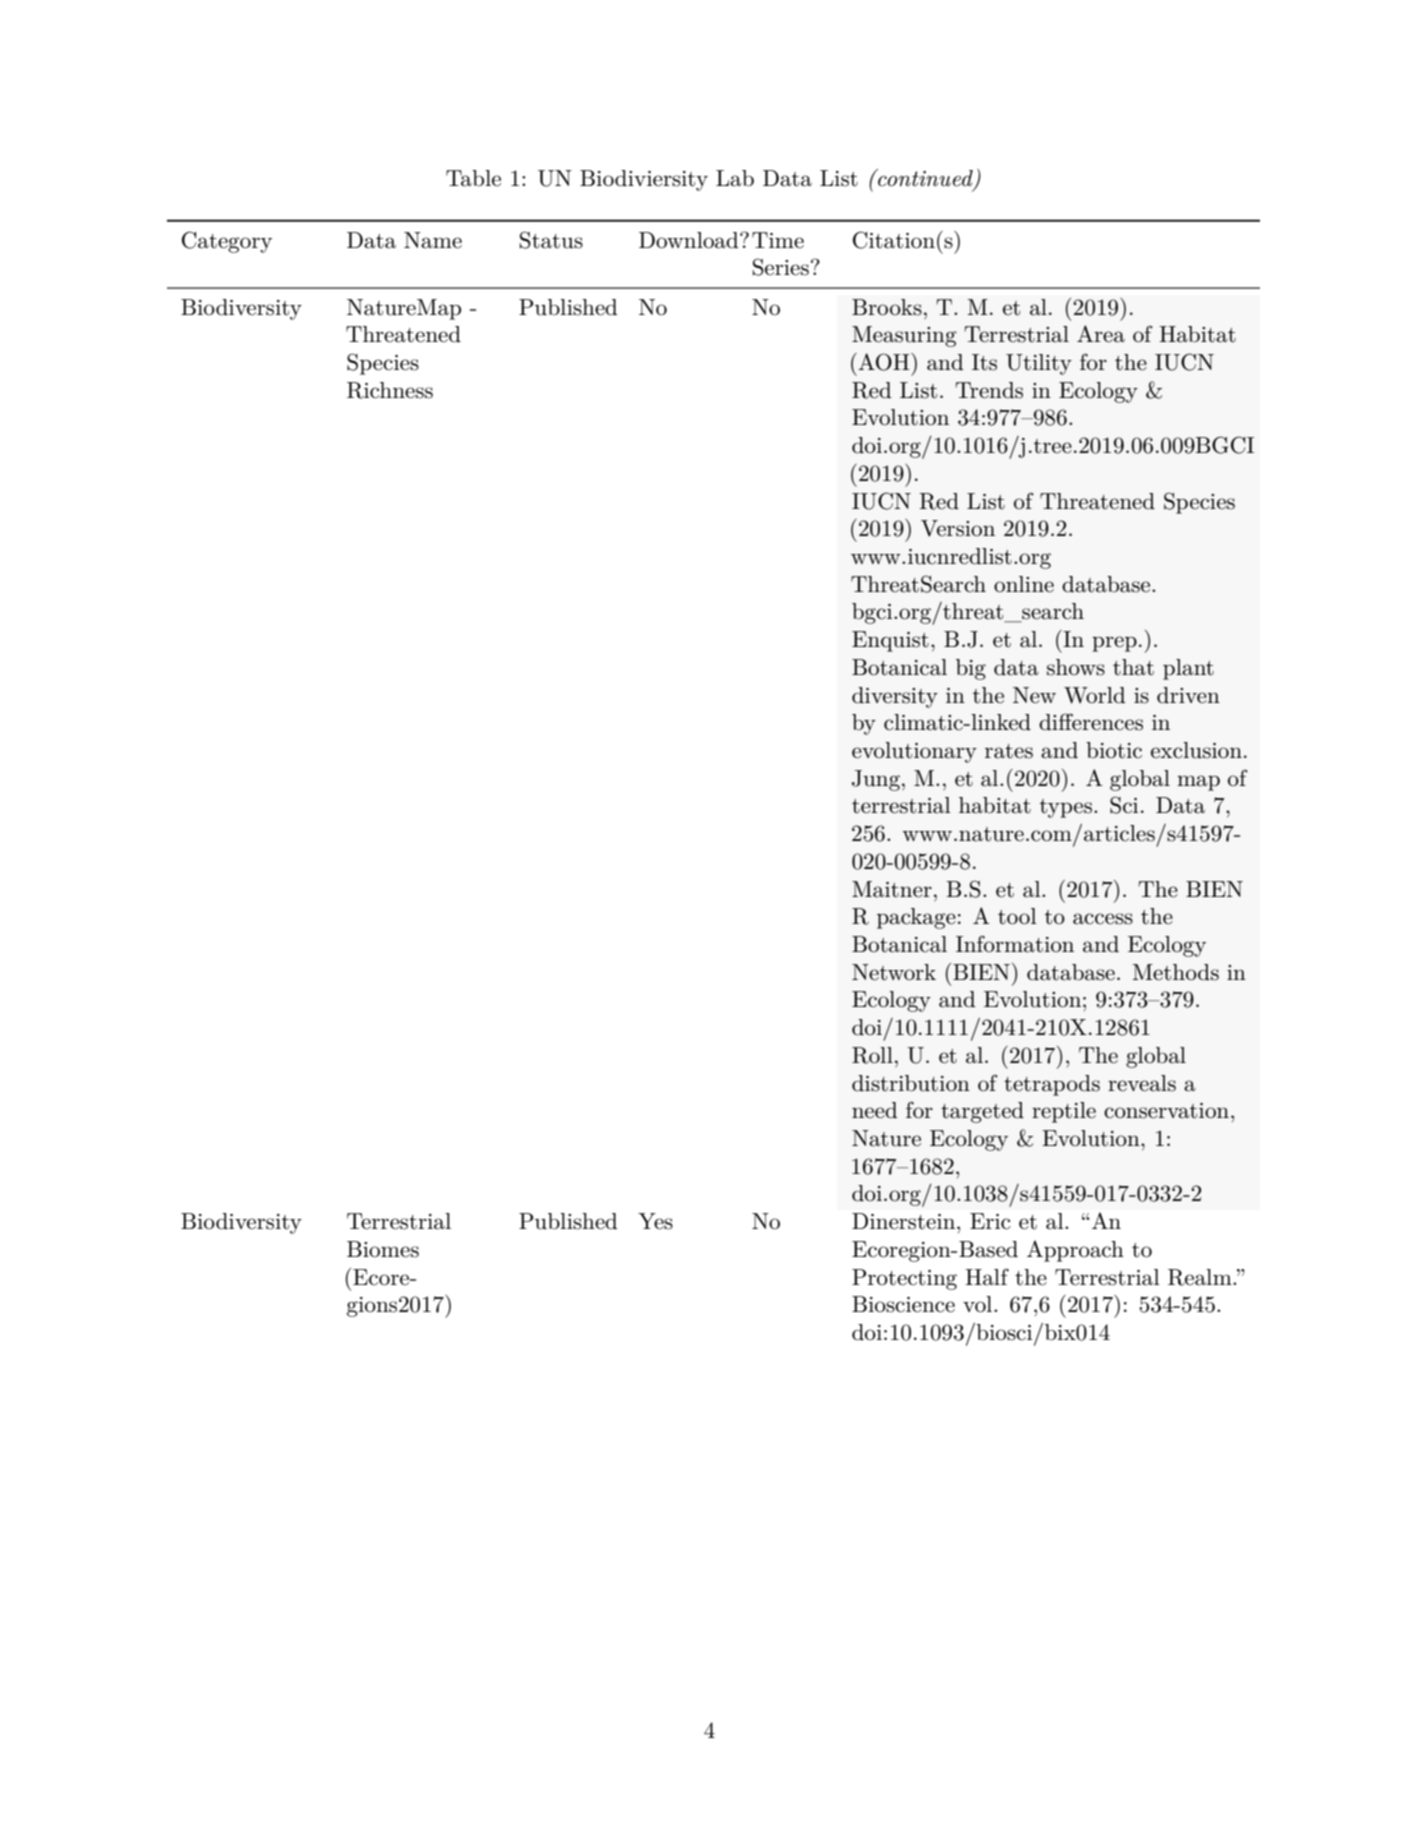 This page has width=1419, height=1836. Describe the element at coordinates (894, 972) in the page. I see `Network` at that location.
